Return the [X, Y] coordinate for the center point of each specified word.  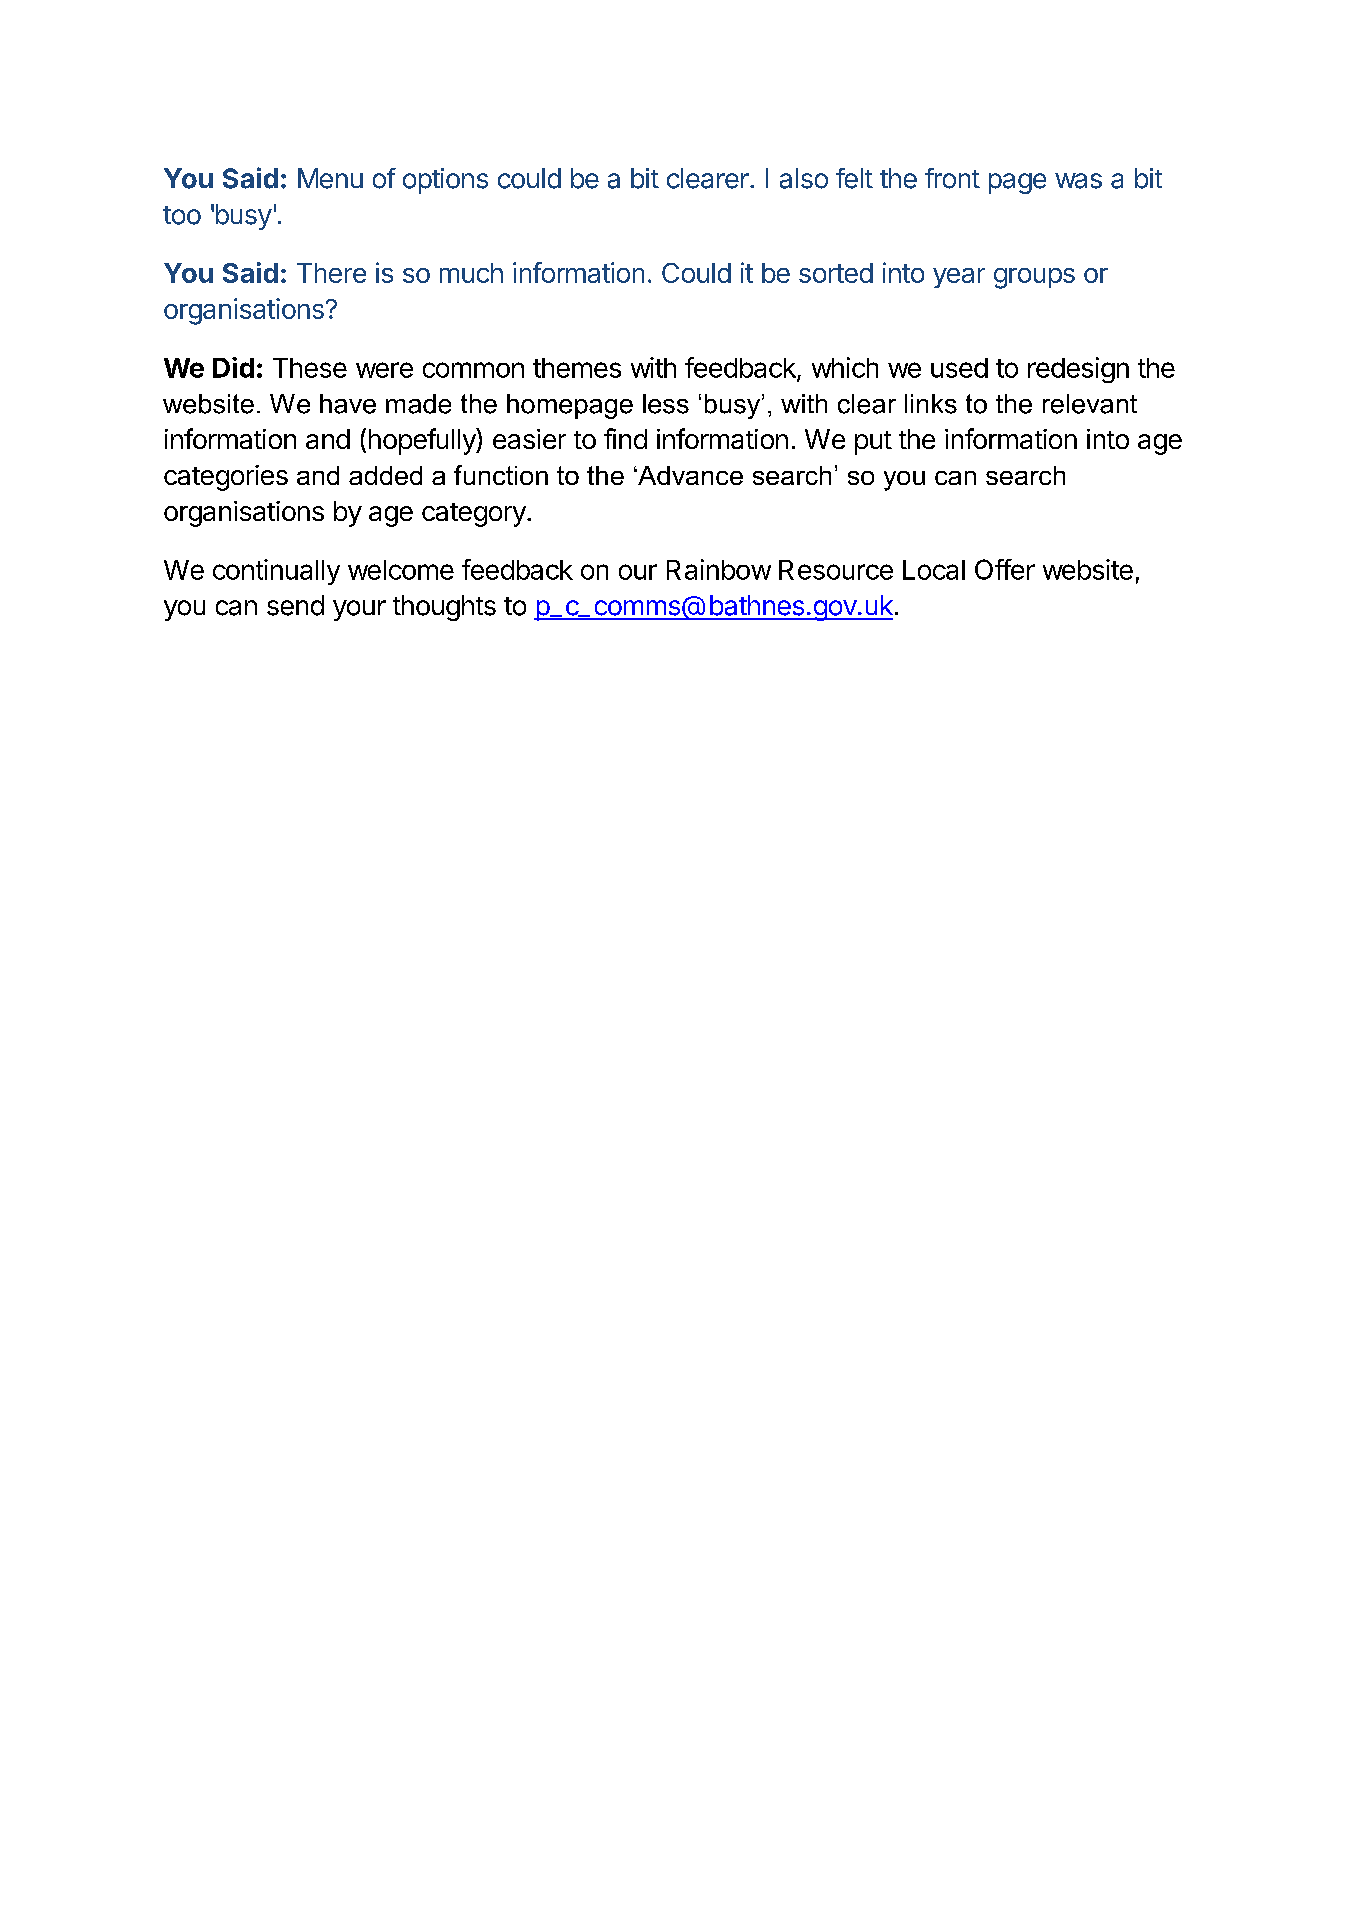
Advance [689, 475]
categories [226, 478]
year [959, 278]
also [804, 178]
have [348, 404]
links [931, 404]
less [666, 404]
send [295, 605]
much [471, 273]
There [331, 273]
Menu [330, 178]
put [873, 443]
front [952, 178]
